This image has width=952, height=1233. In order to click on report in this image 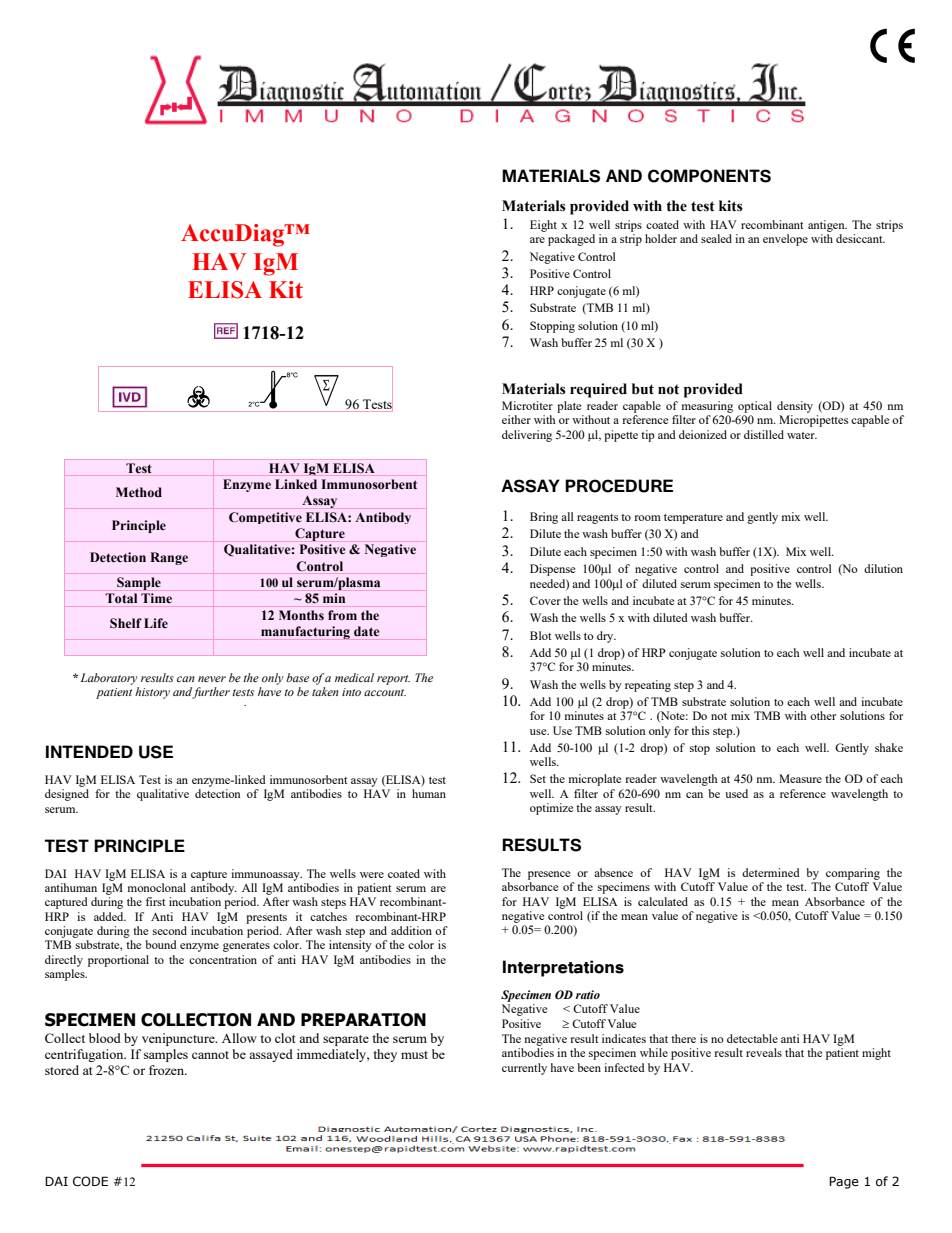, I will do `click(393, 680)`.
